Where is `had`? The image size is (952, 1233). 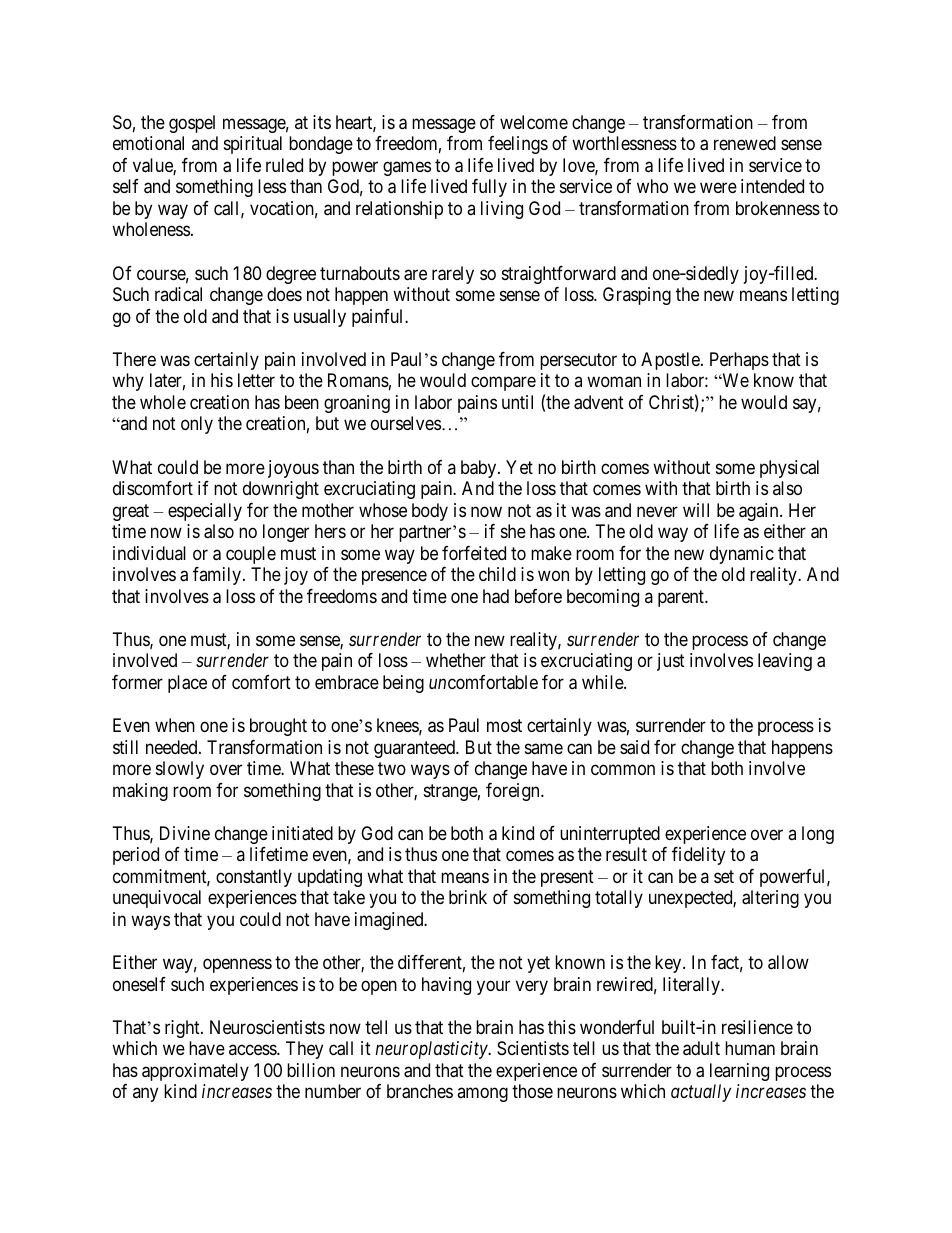
had is located at coordinates (496, 596).
